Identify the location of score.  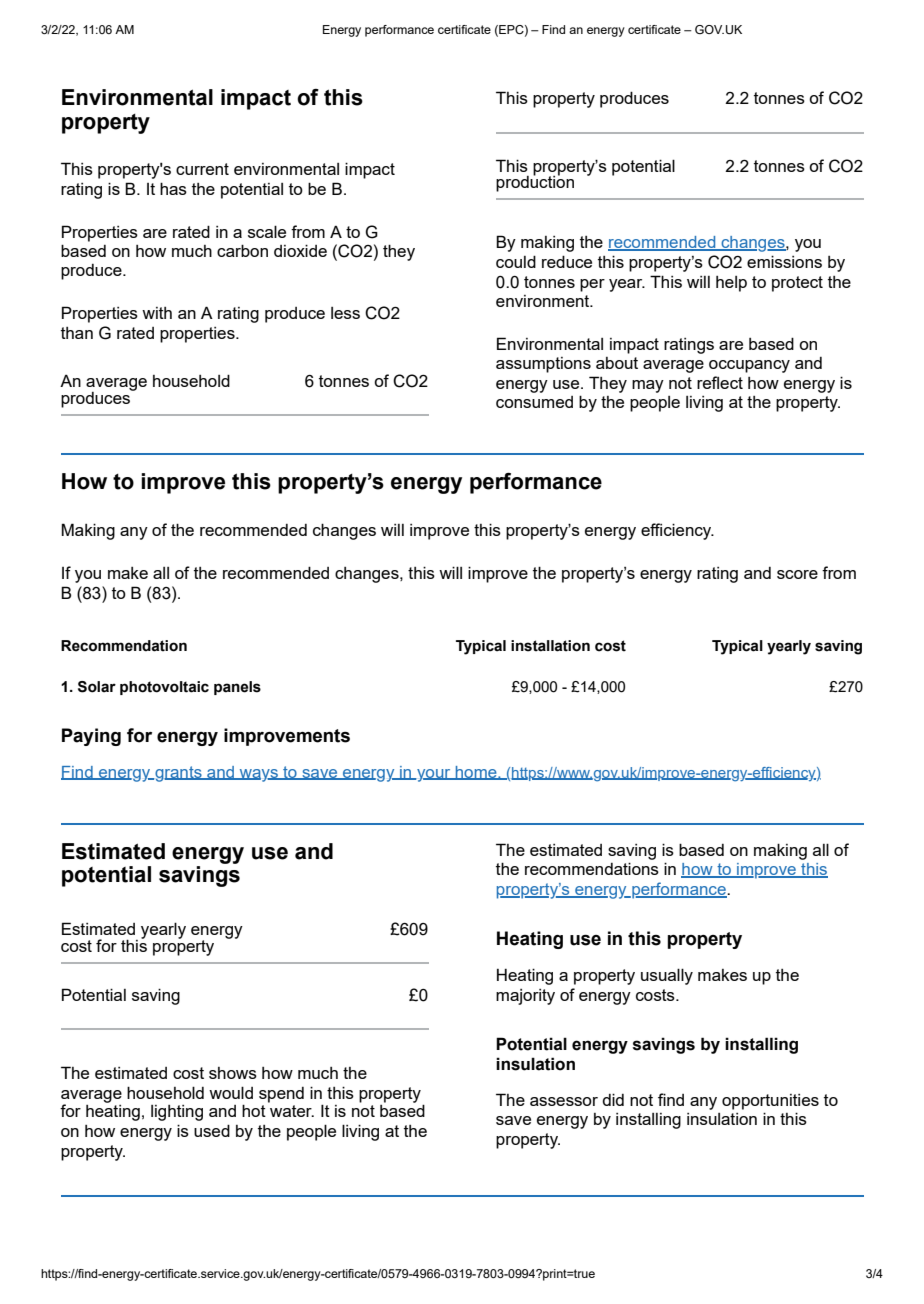
(797, 574).
